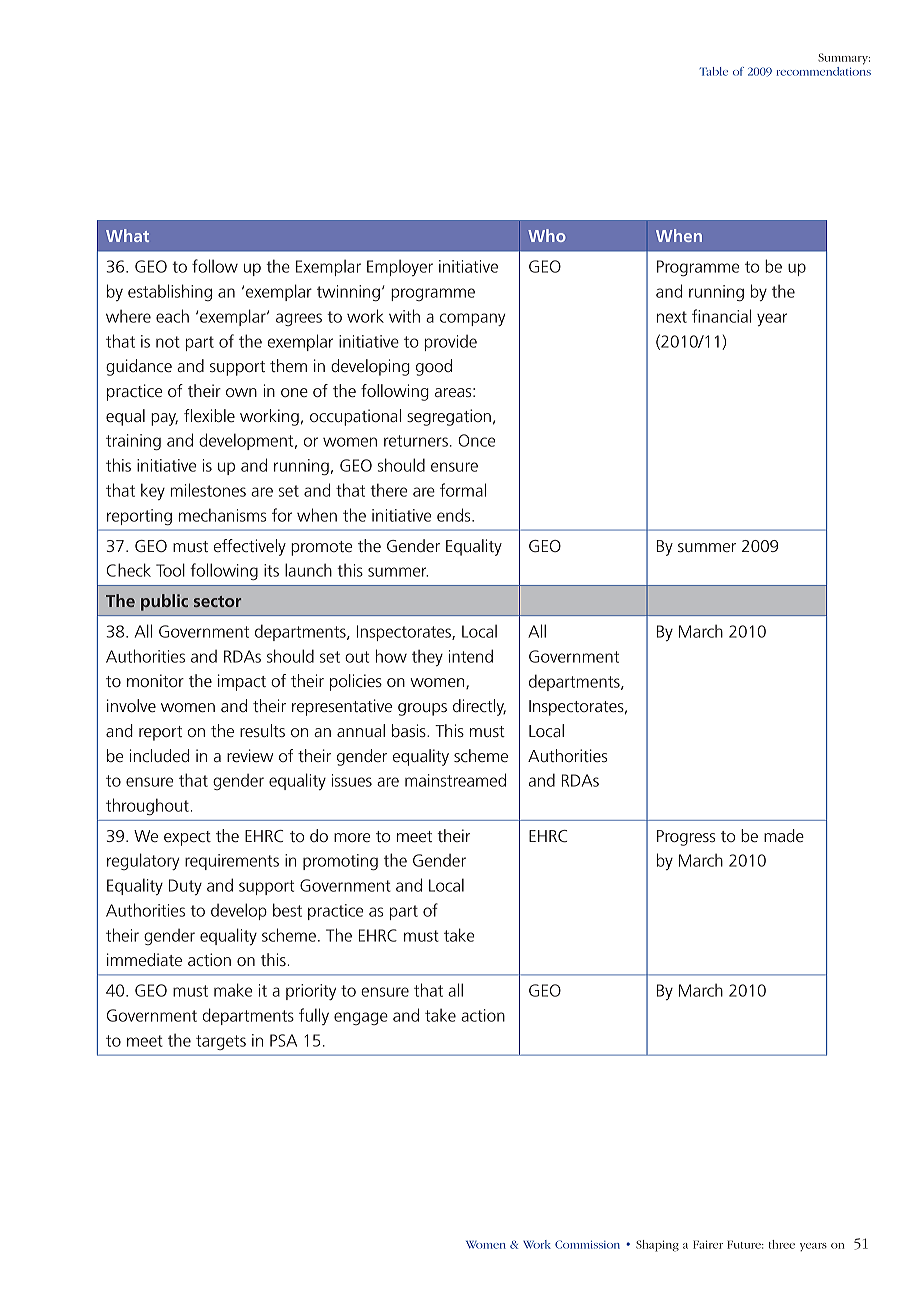 Image resolution: width=924 pixels, height=1308 pixels. What do you see at coordinates (587, 1244) in the document?
I see `Commission` at bounding box center [587, 1244].
